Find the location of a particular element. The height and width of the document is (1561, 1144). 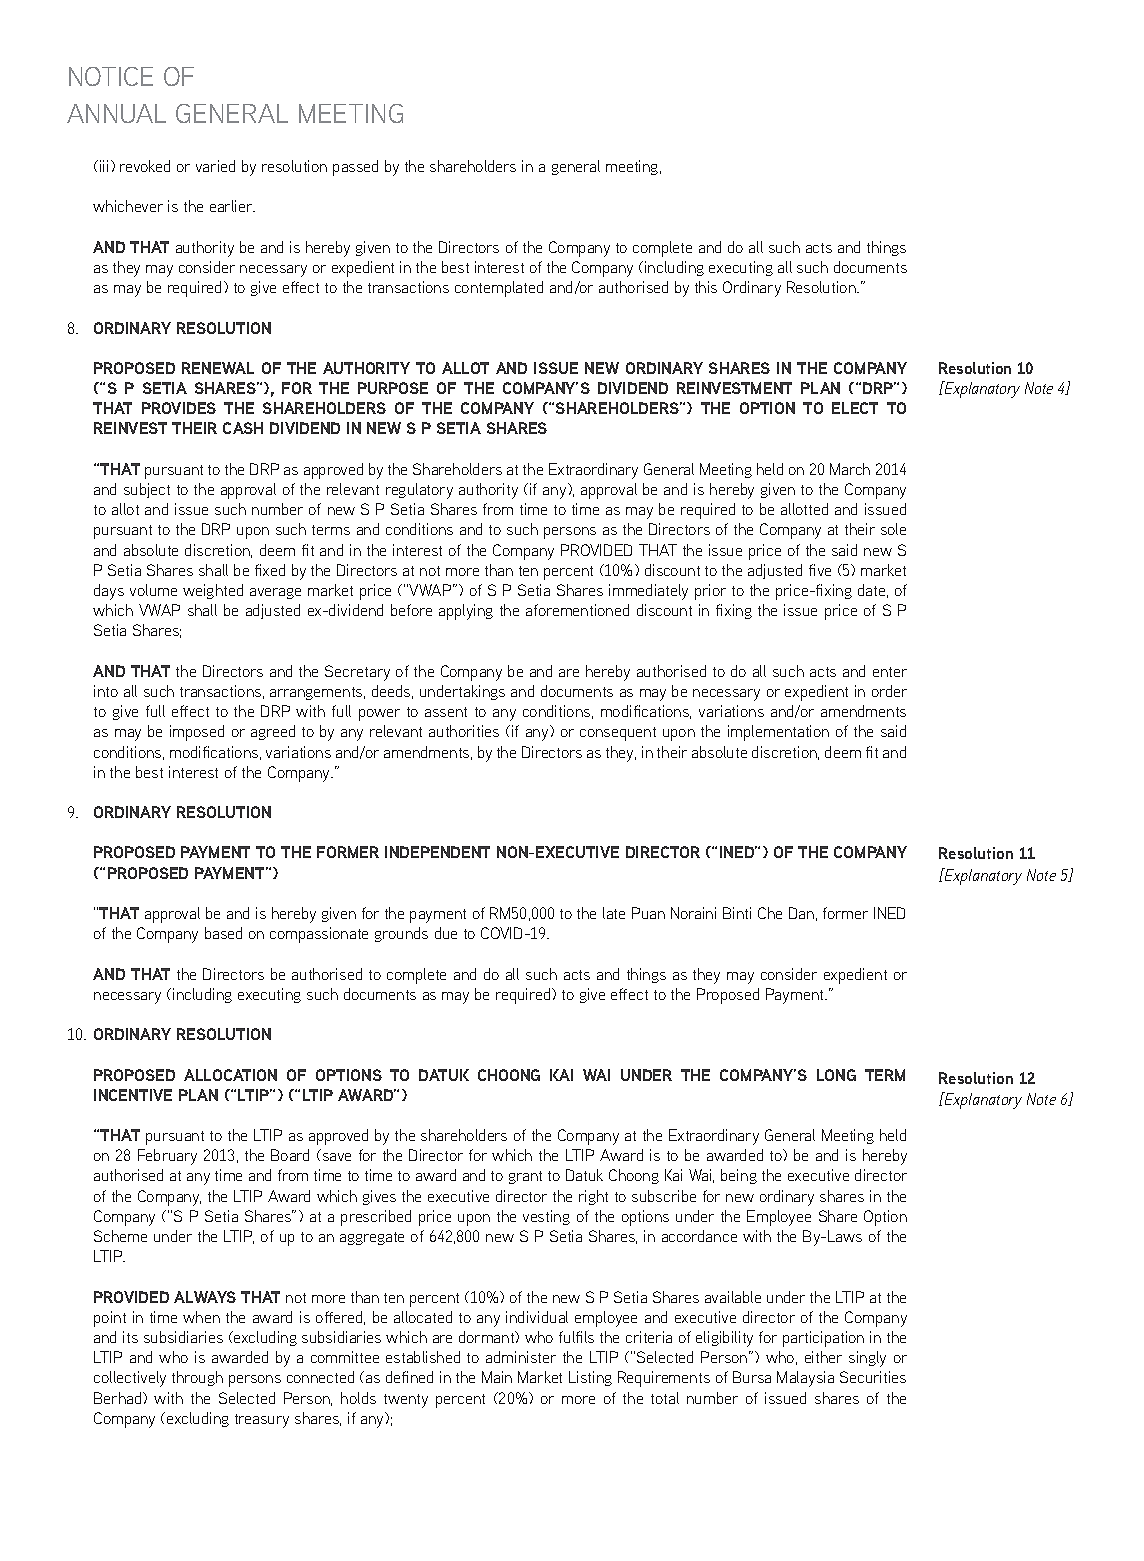

five is located at coordinates (820, 570).
